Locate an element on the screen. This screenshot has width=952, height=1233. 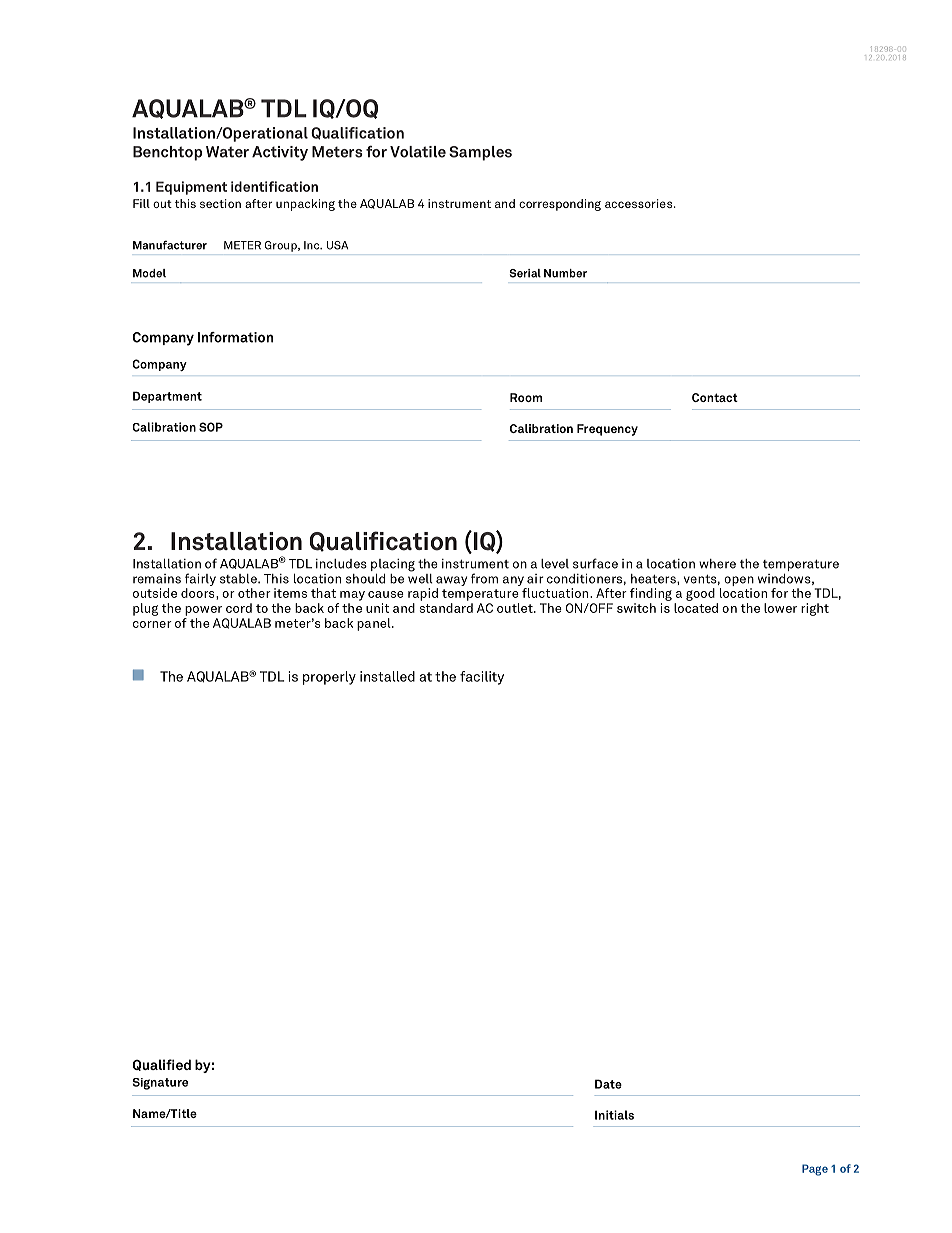
accessories is located at coordinates (640, 203).
